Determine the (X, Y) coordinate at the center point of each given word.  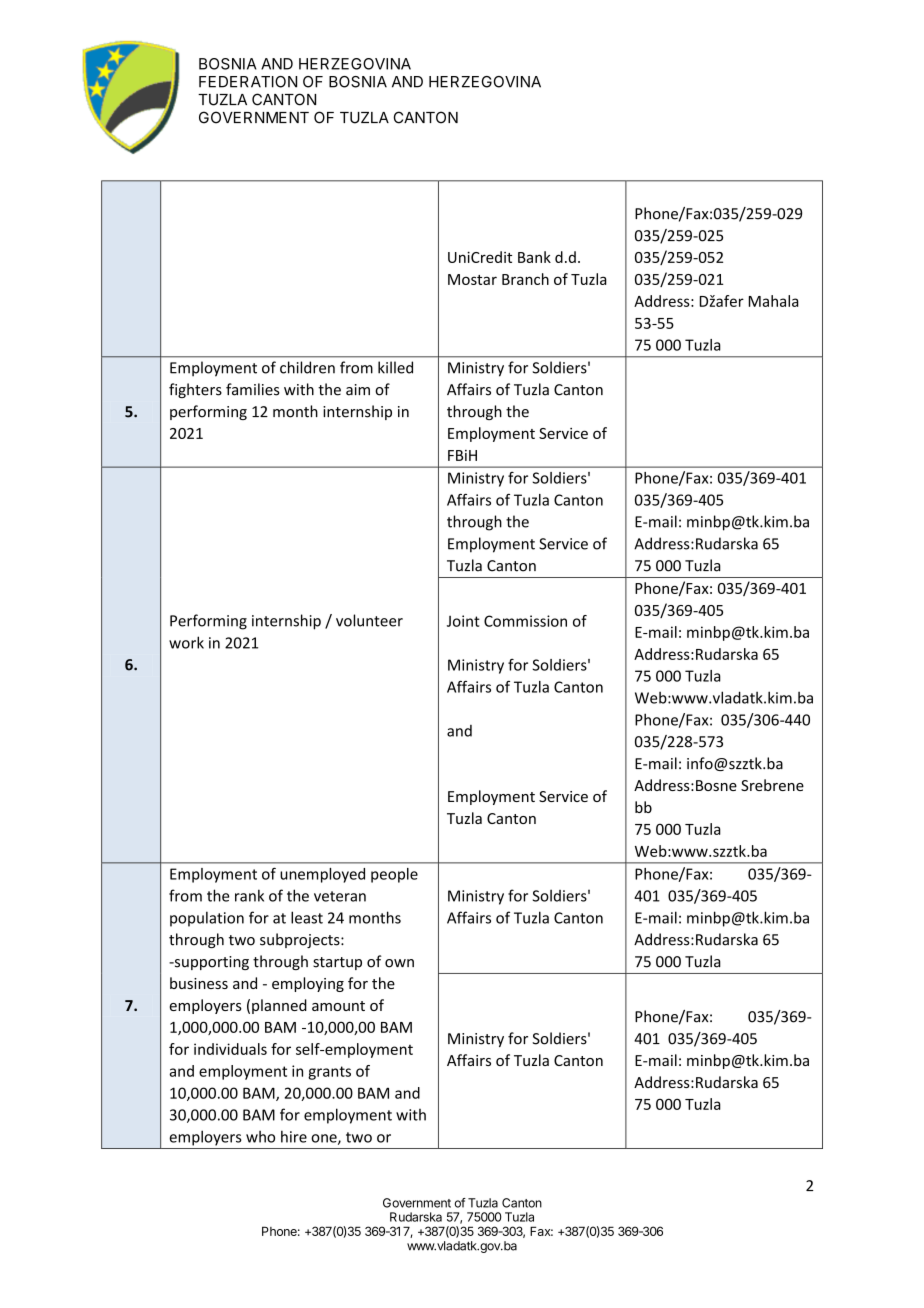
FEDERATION (248, 82)
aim (358, 390)
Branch (525, 279)
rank (249, 895)
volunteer (369, 620)
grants (329, 1073)
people (394, 875)
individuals (230, 1049)
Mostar (472, 279)
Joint (463, 621)
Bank (534, 257)
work (186, 642)
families (253, 389)
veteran (340, 896)
